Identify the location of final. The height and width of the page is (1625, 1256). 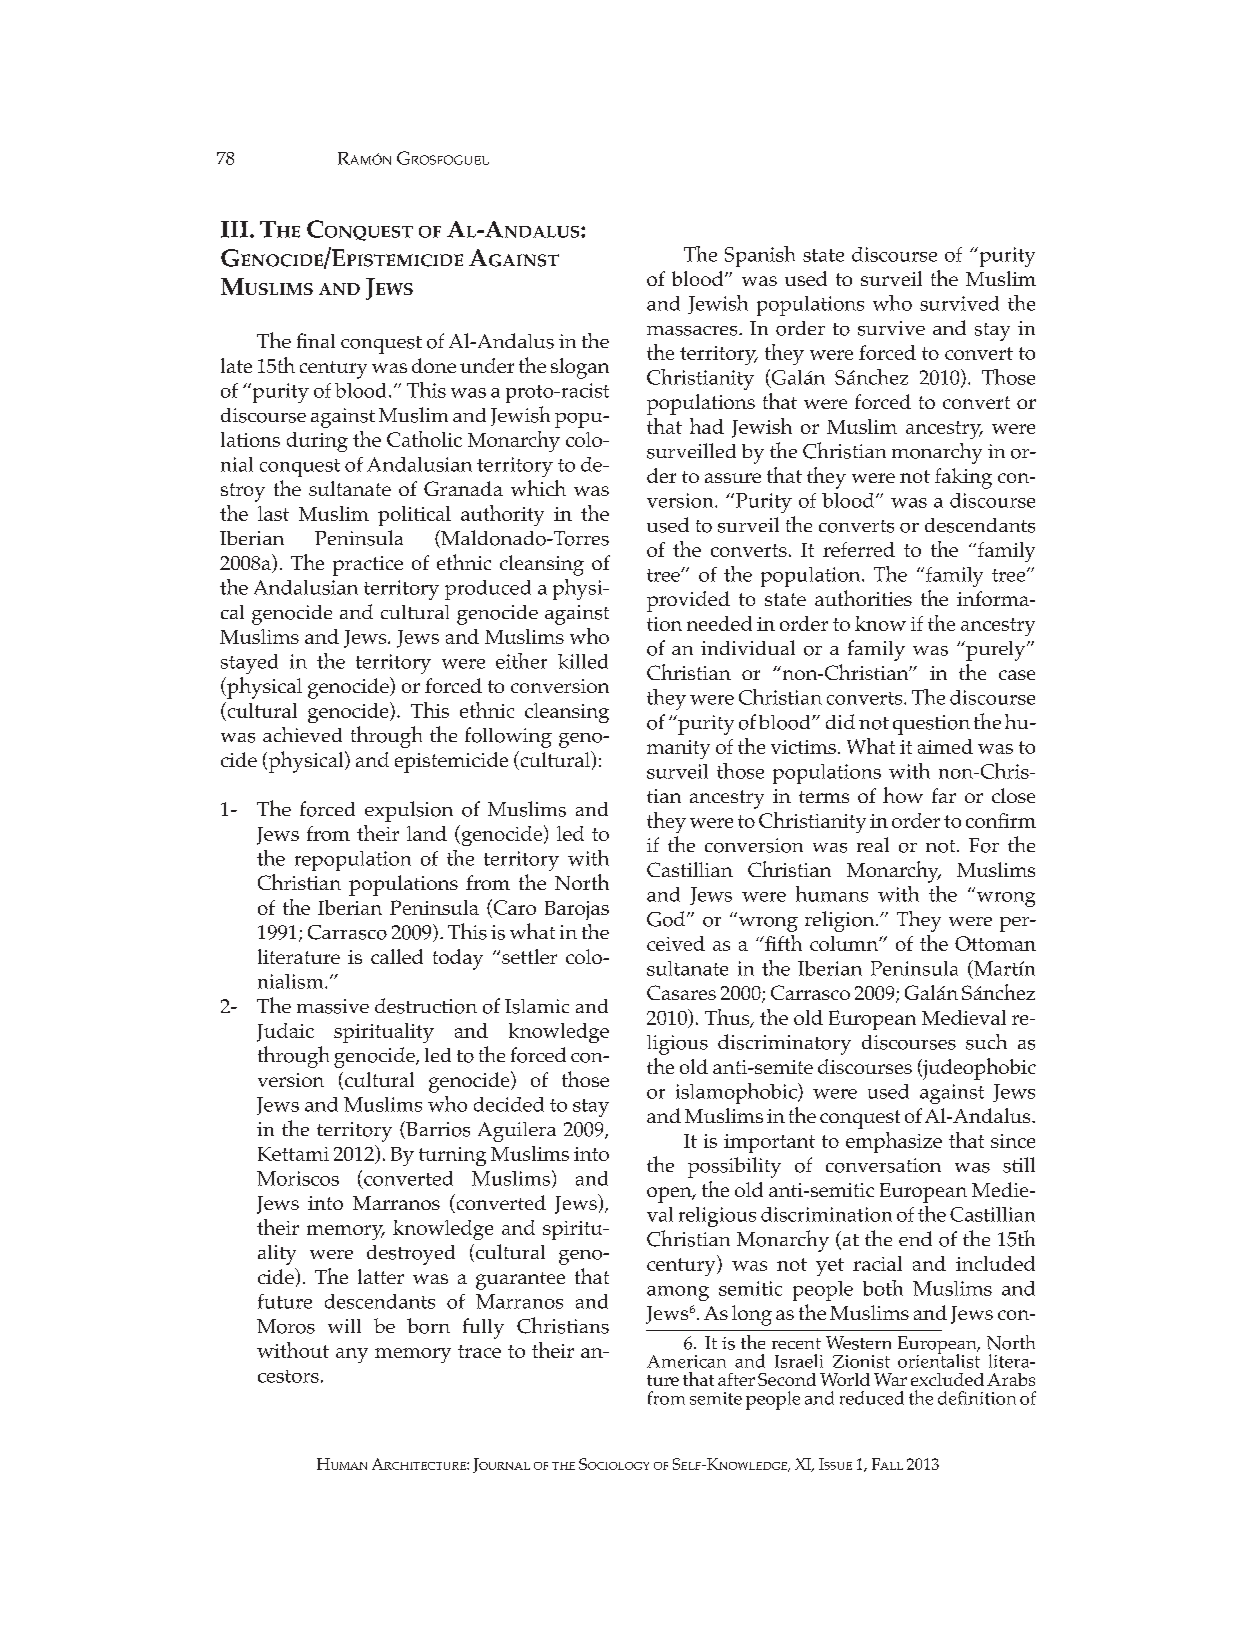
(316, 340).
